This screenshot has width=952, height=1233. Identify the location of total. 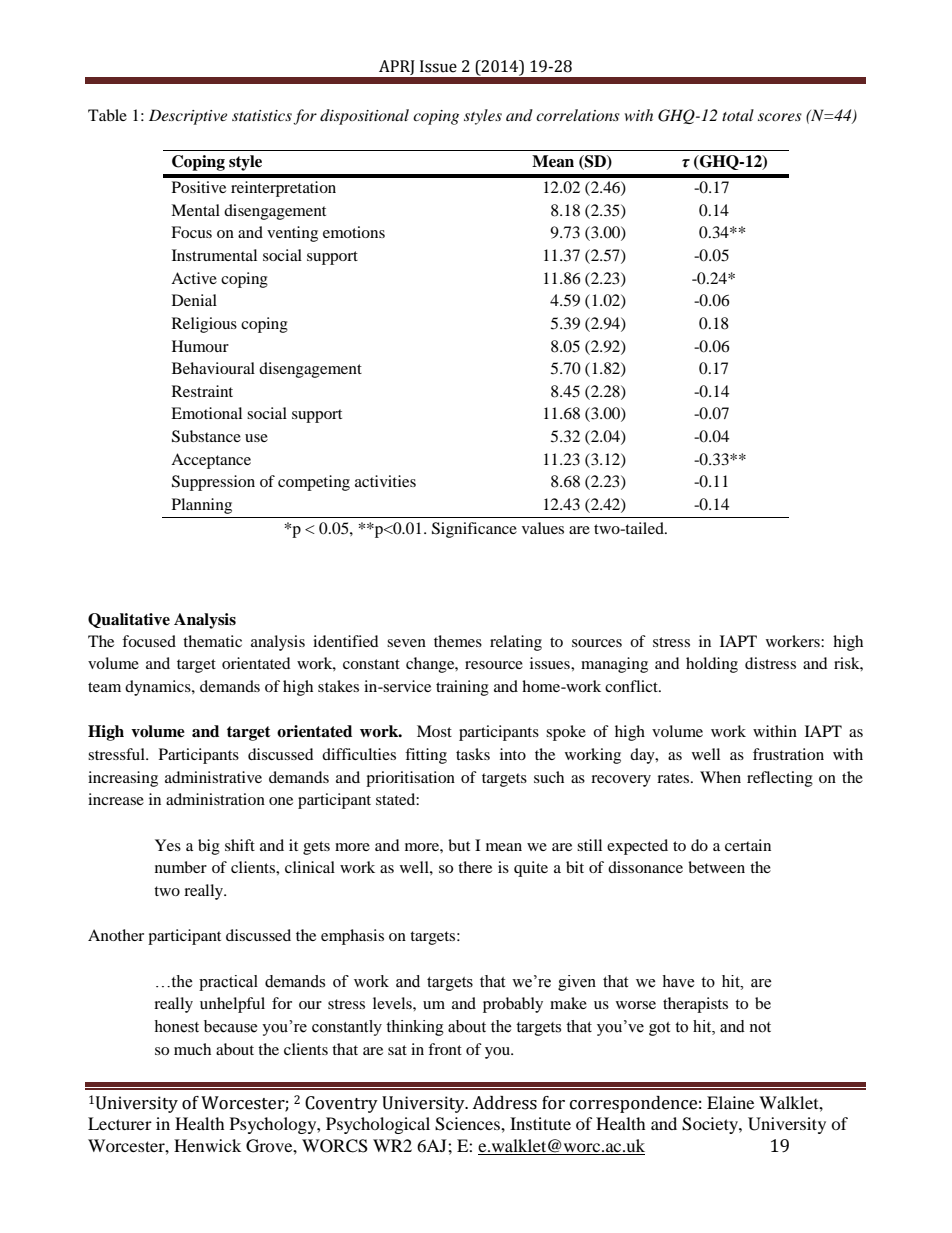
(738, 115).
